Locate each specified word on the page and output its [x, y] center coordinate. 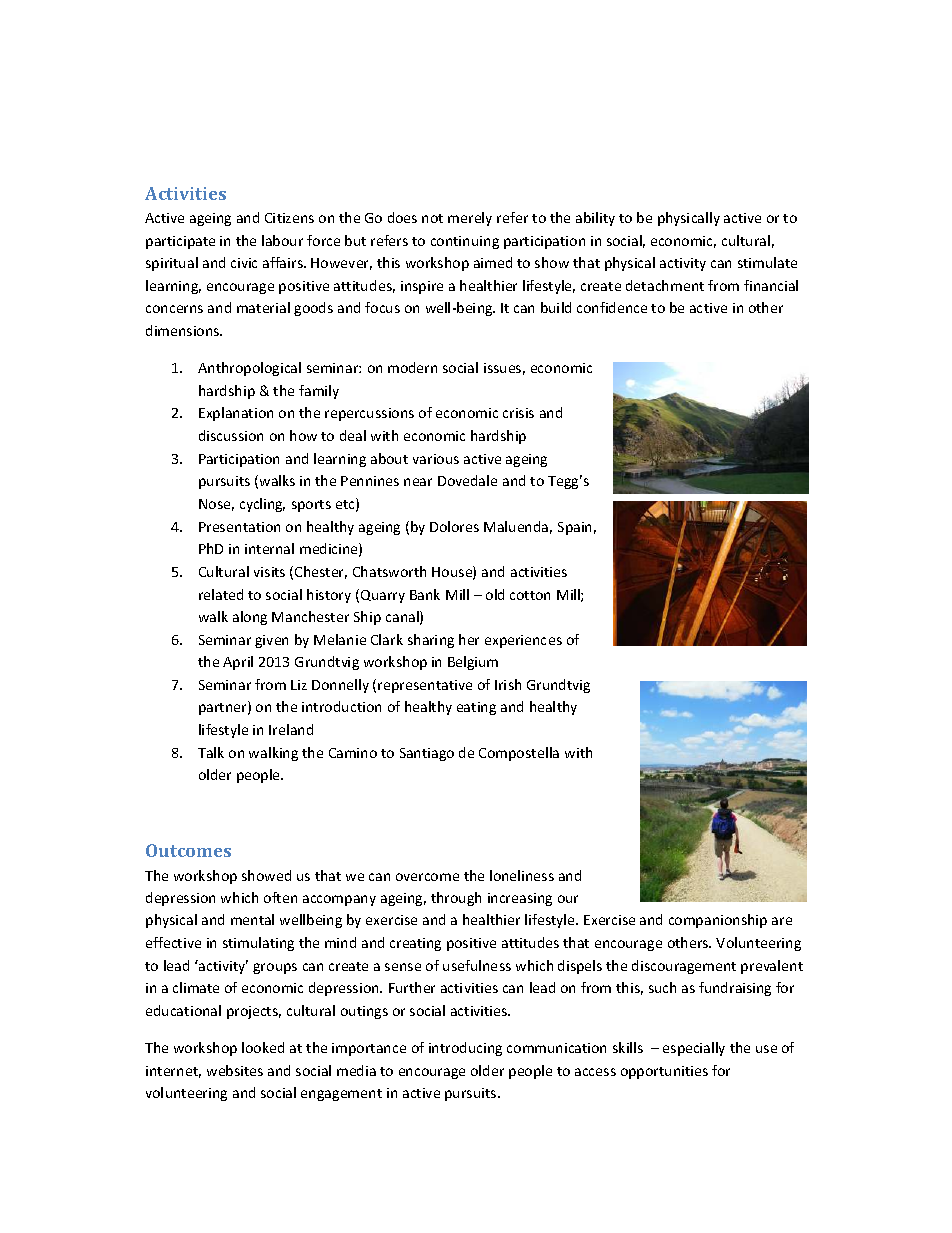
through [456, 899]
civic [244, 263]
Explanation [236, 414]
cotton [530, 595]
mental [252, 919]
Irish [508, 684]
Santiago [427, 754]
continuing [465, 242]
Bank [425, 594]
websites [235, 1070]
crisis [518, 413]
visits [269, 572]
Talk [211, 752]
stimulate [767, 262]
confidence [612, 307]
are [782, 921]
